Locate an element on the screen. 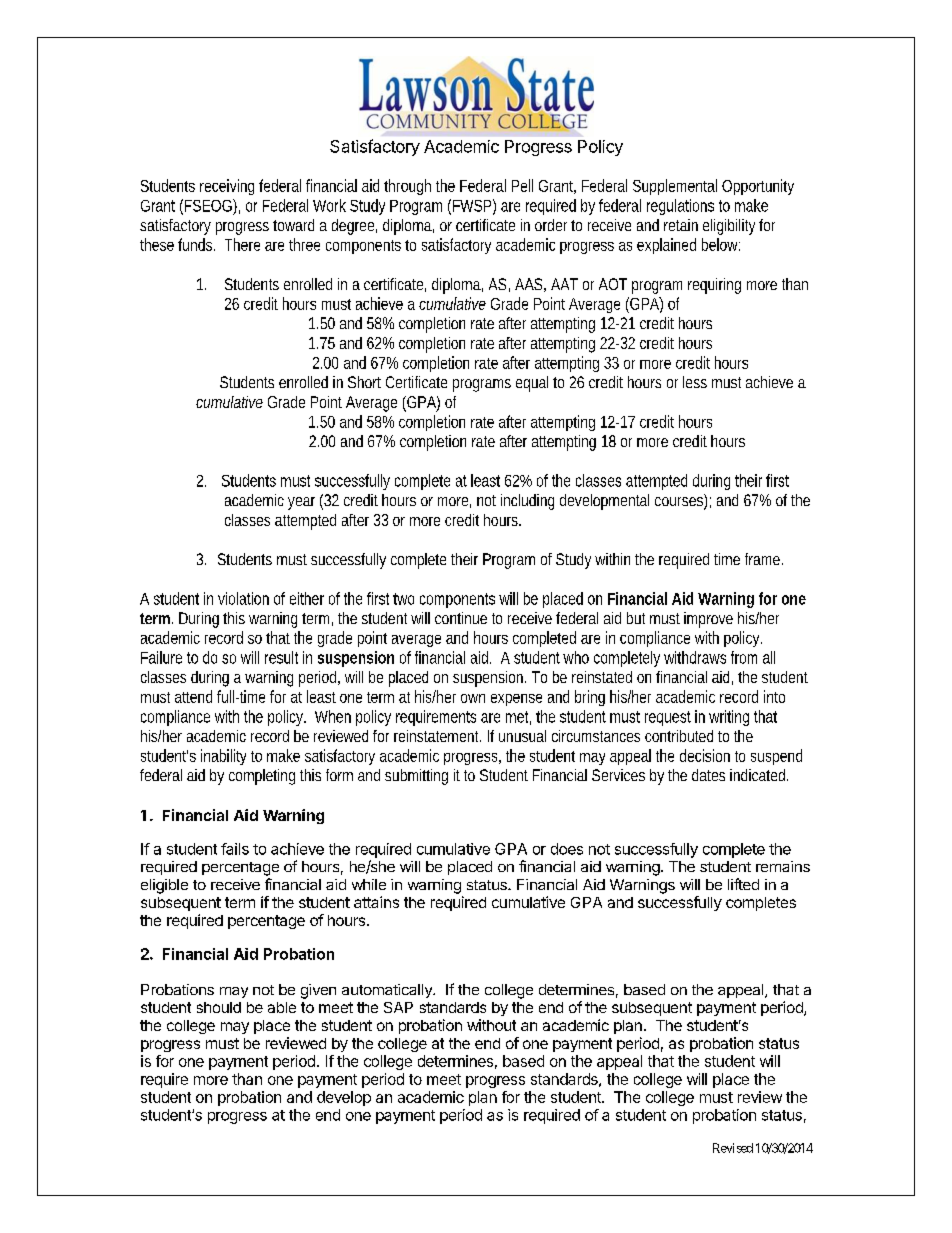  frame is located at coordinates (764, 559).
